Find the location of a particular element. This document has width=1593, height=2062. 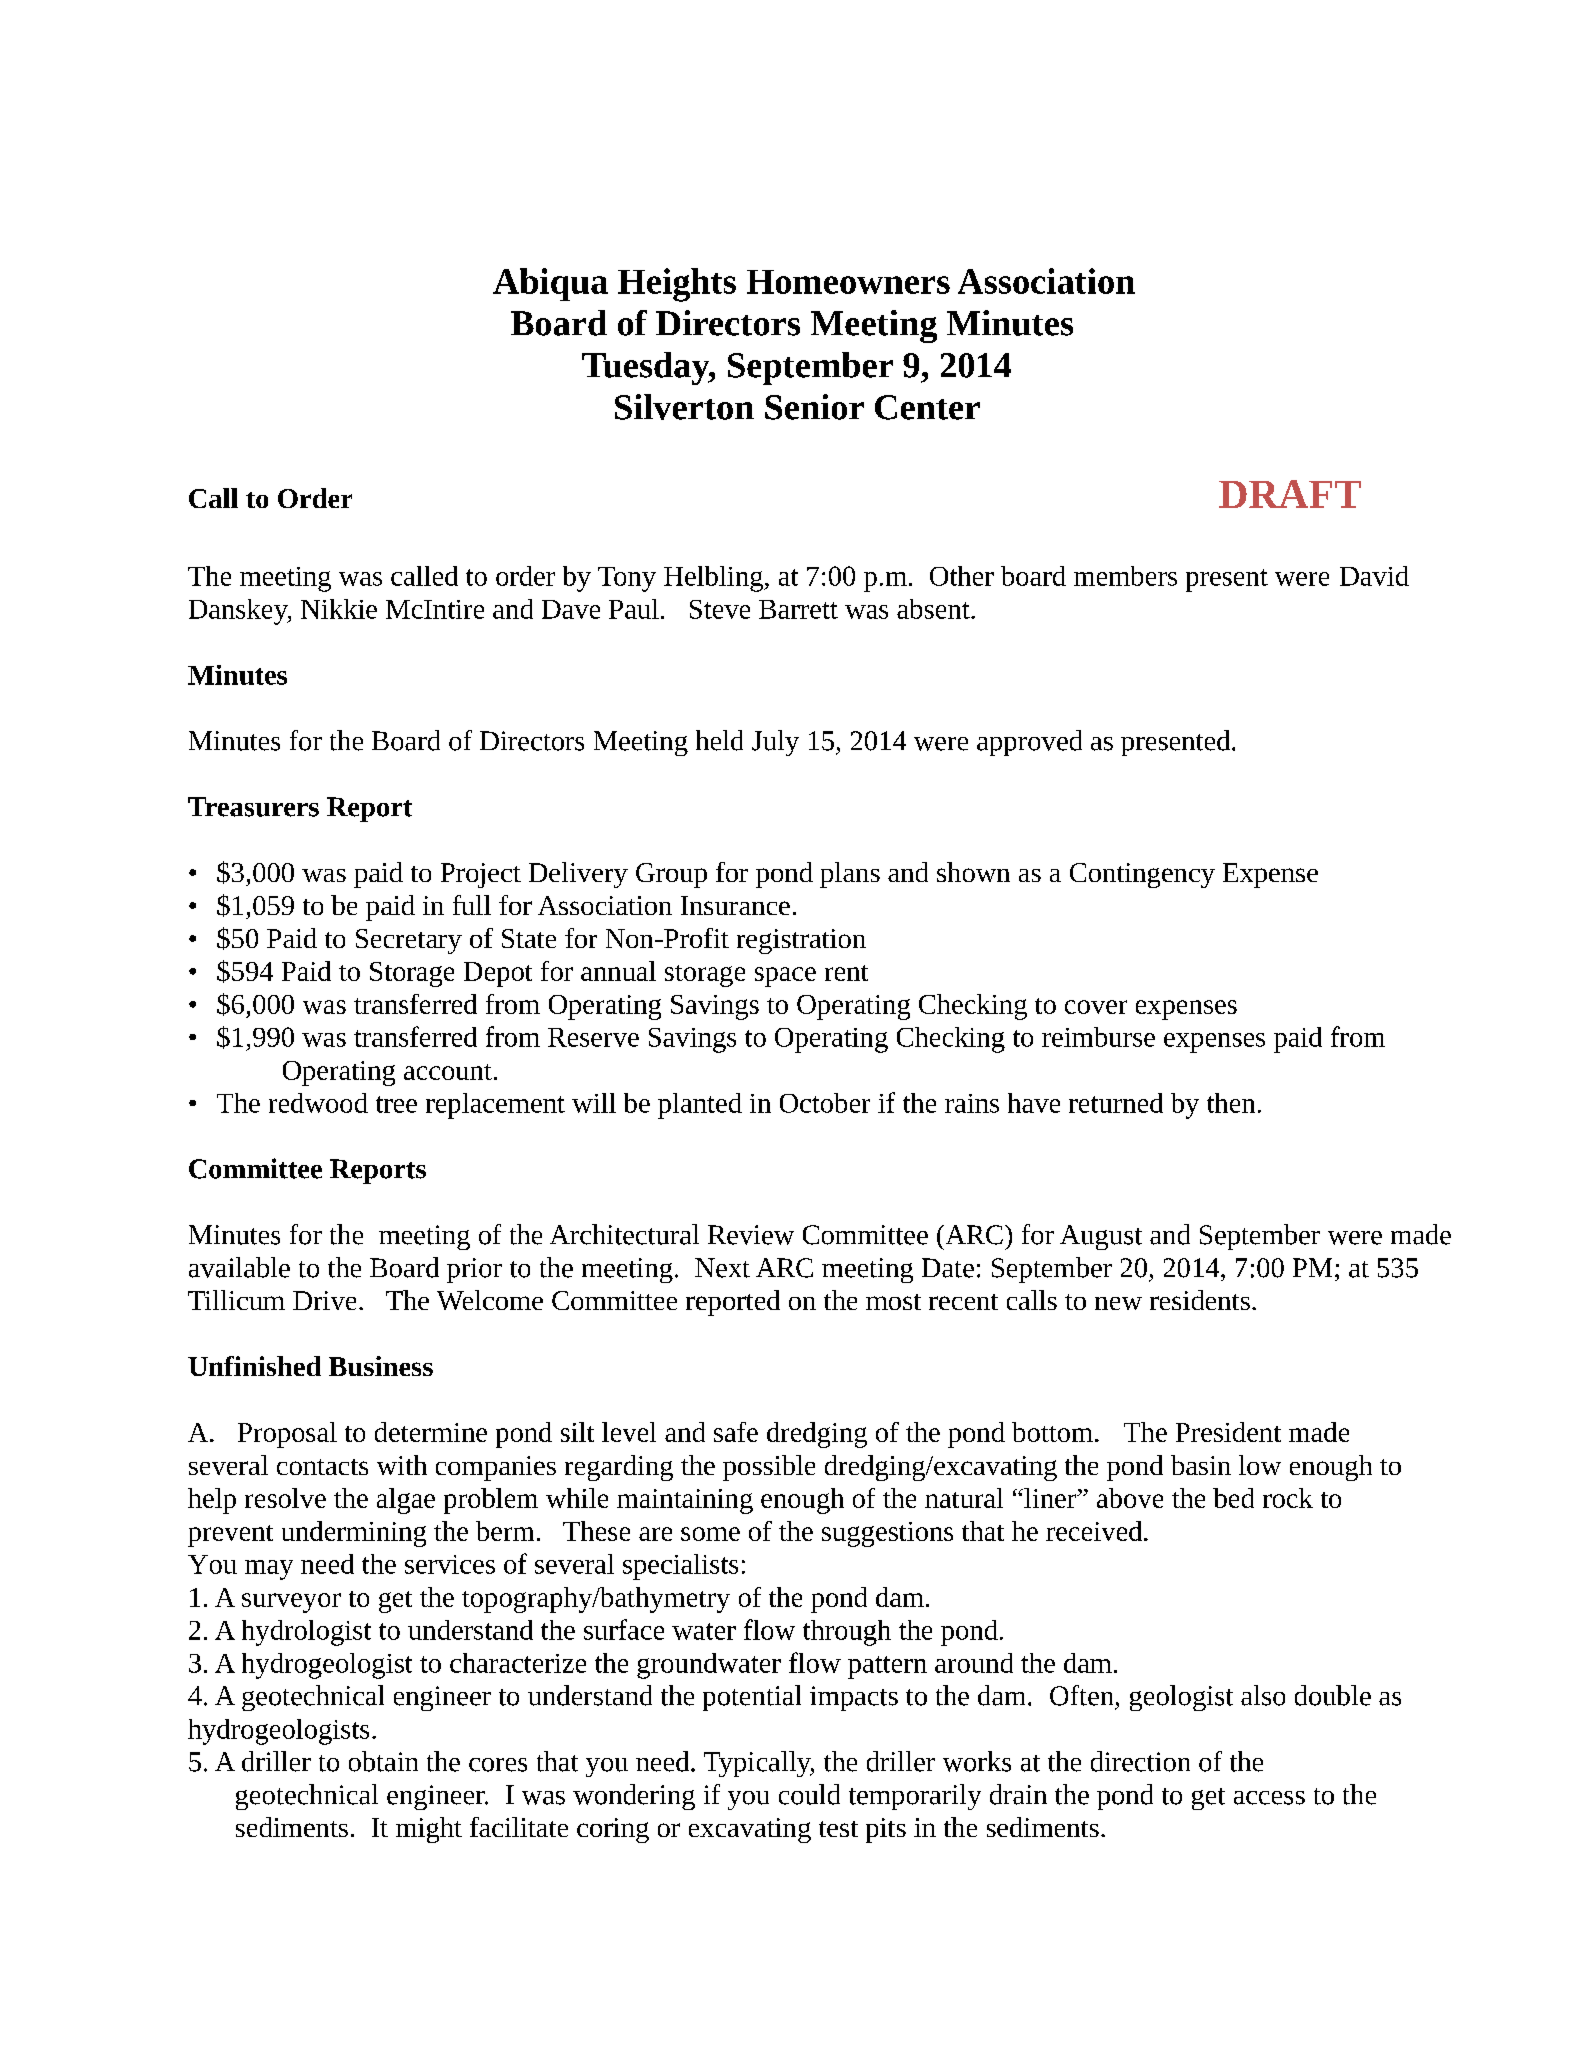

Heights is located at coordinates (677, 285).
